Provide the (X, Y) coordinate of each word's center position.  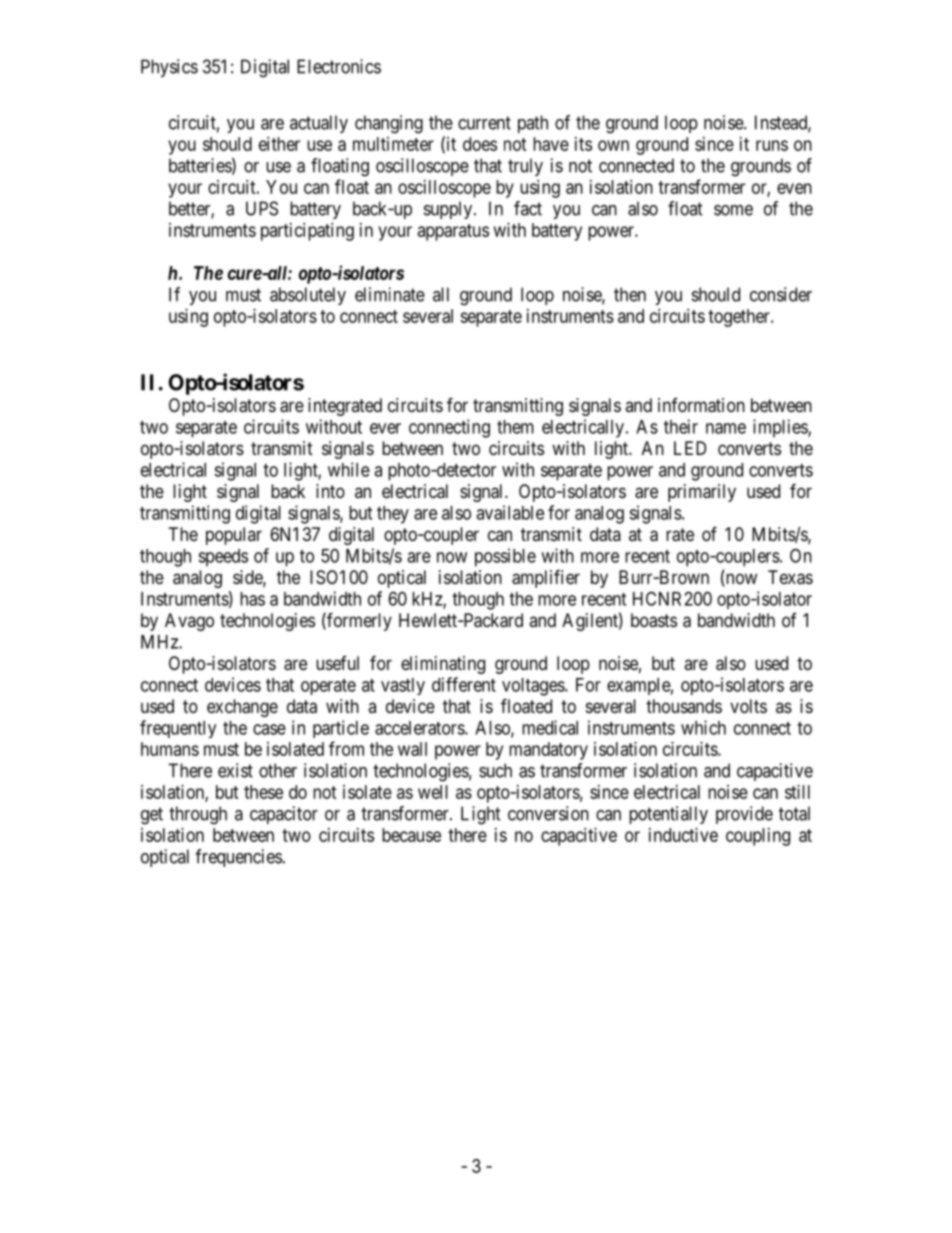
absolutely (308, 296)
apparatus (453, 232)
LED (690, 448)
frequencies (238, 858)
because (411, 835)
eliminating (443, 665)
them (515, 427)
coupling (758, 837)
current (484, 123)
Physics (169, 68)
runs (772, 145)
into (330, 491)
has (252, 599)
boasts (654, 620)
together (740, 318)
